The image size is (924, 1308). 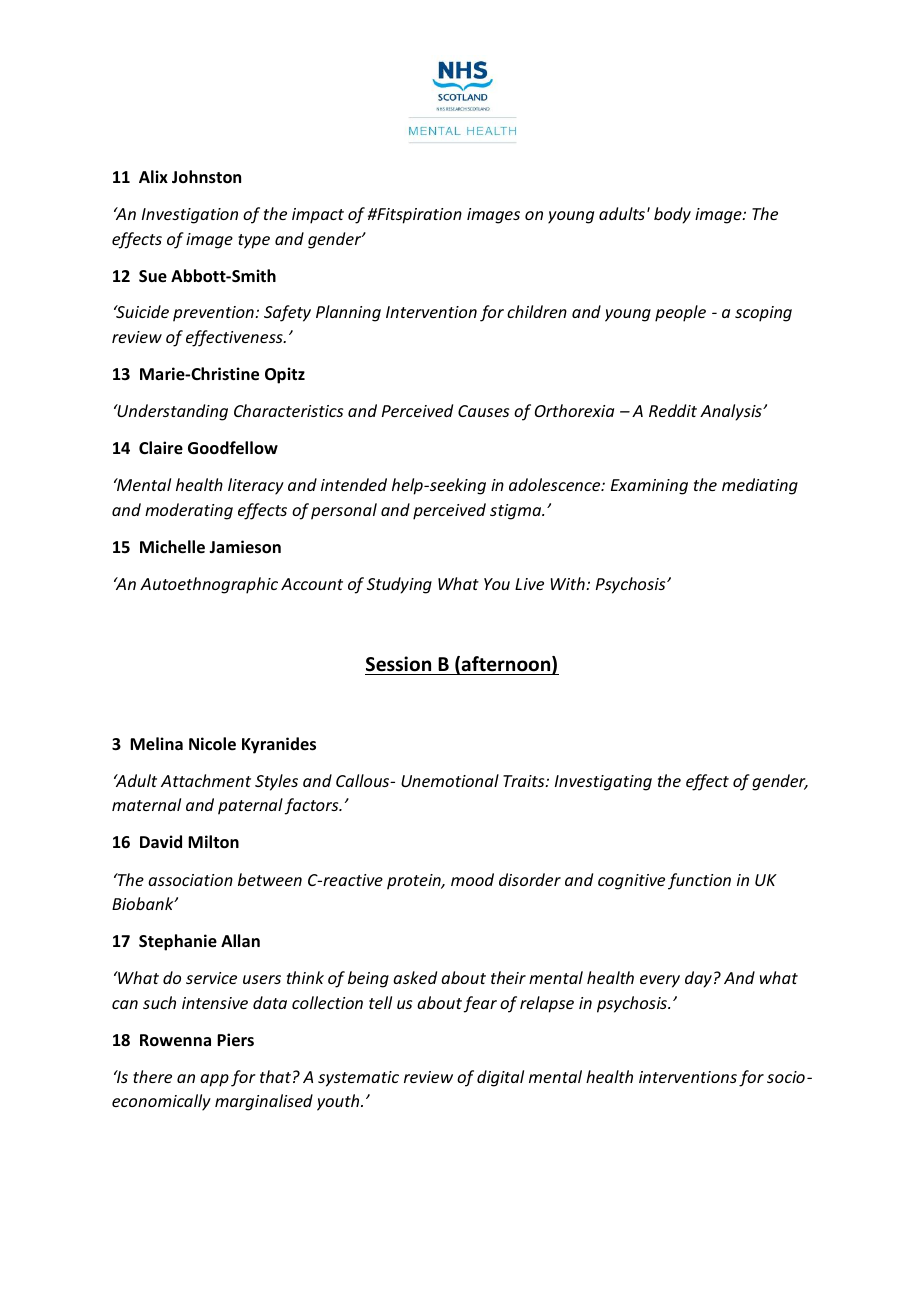 I want to click on With, so click(x=569, y=583).
